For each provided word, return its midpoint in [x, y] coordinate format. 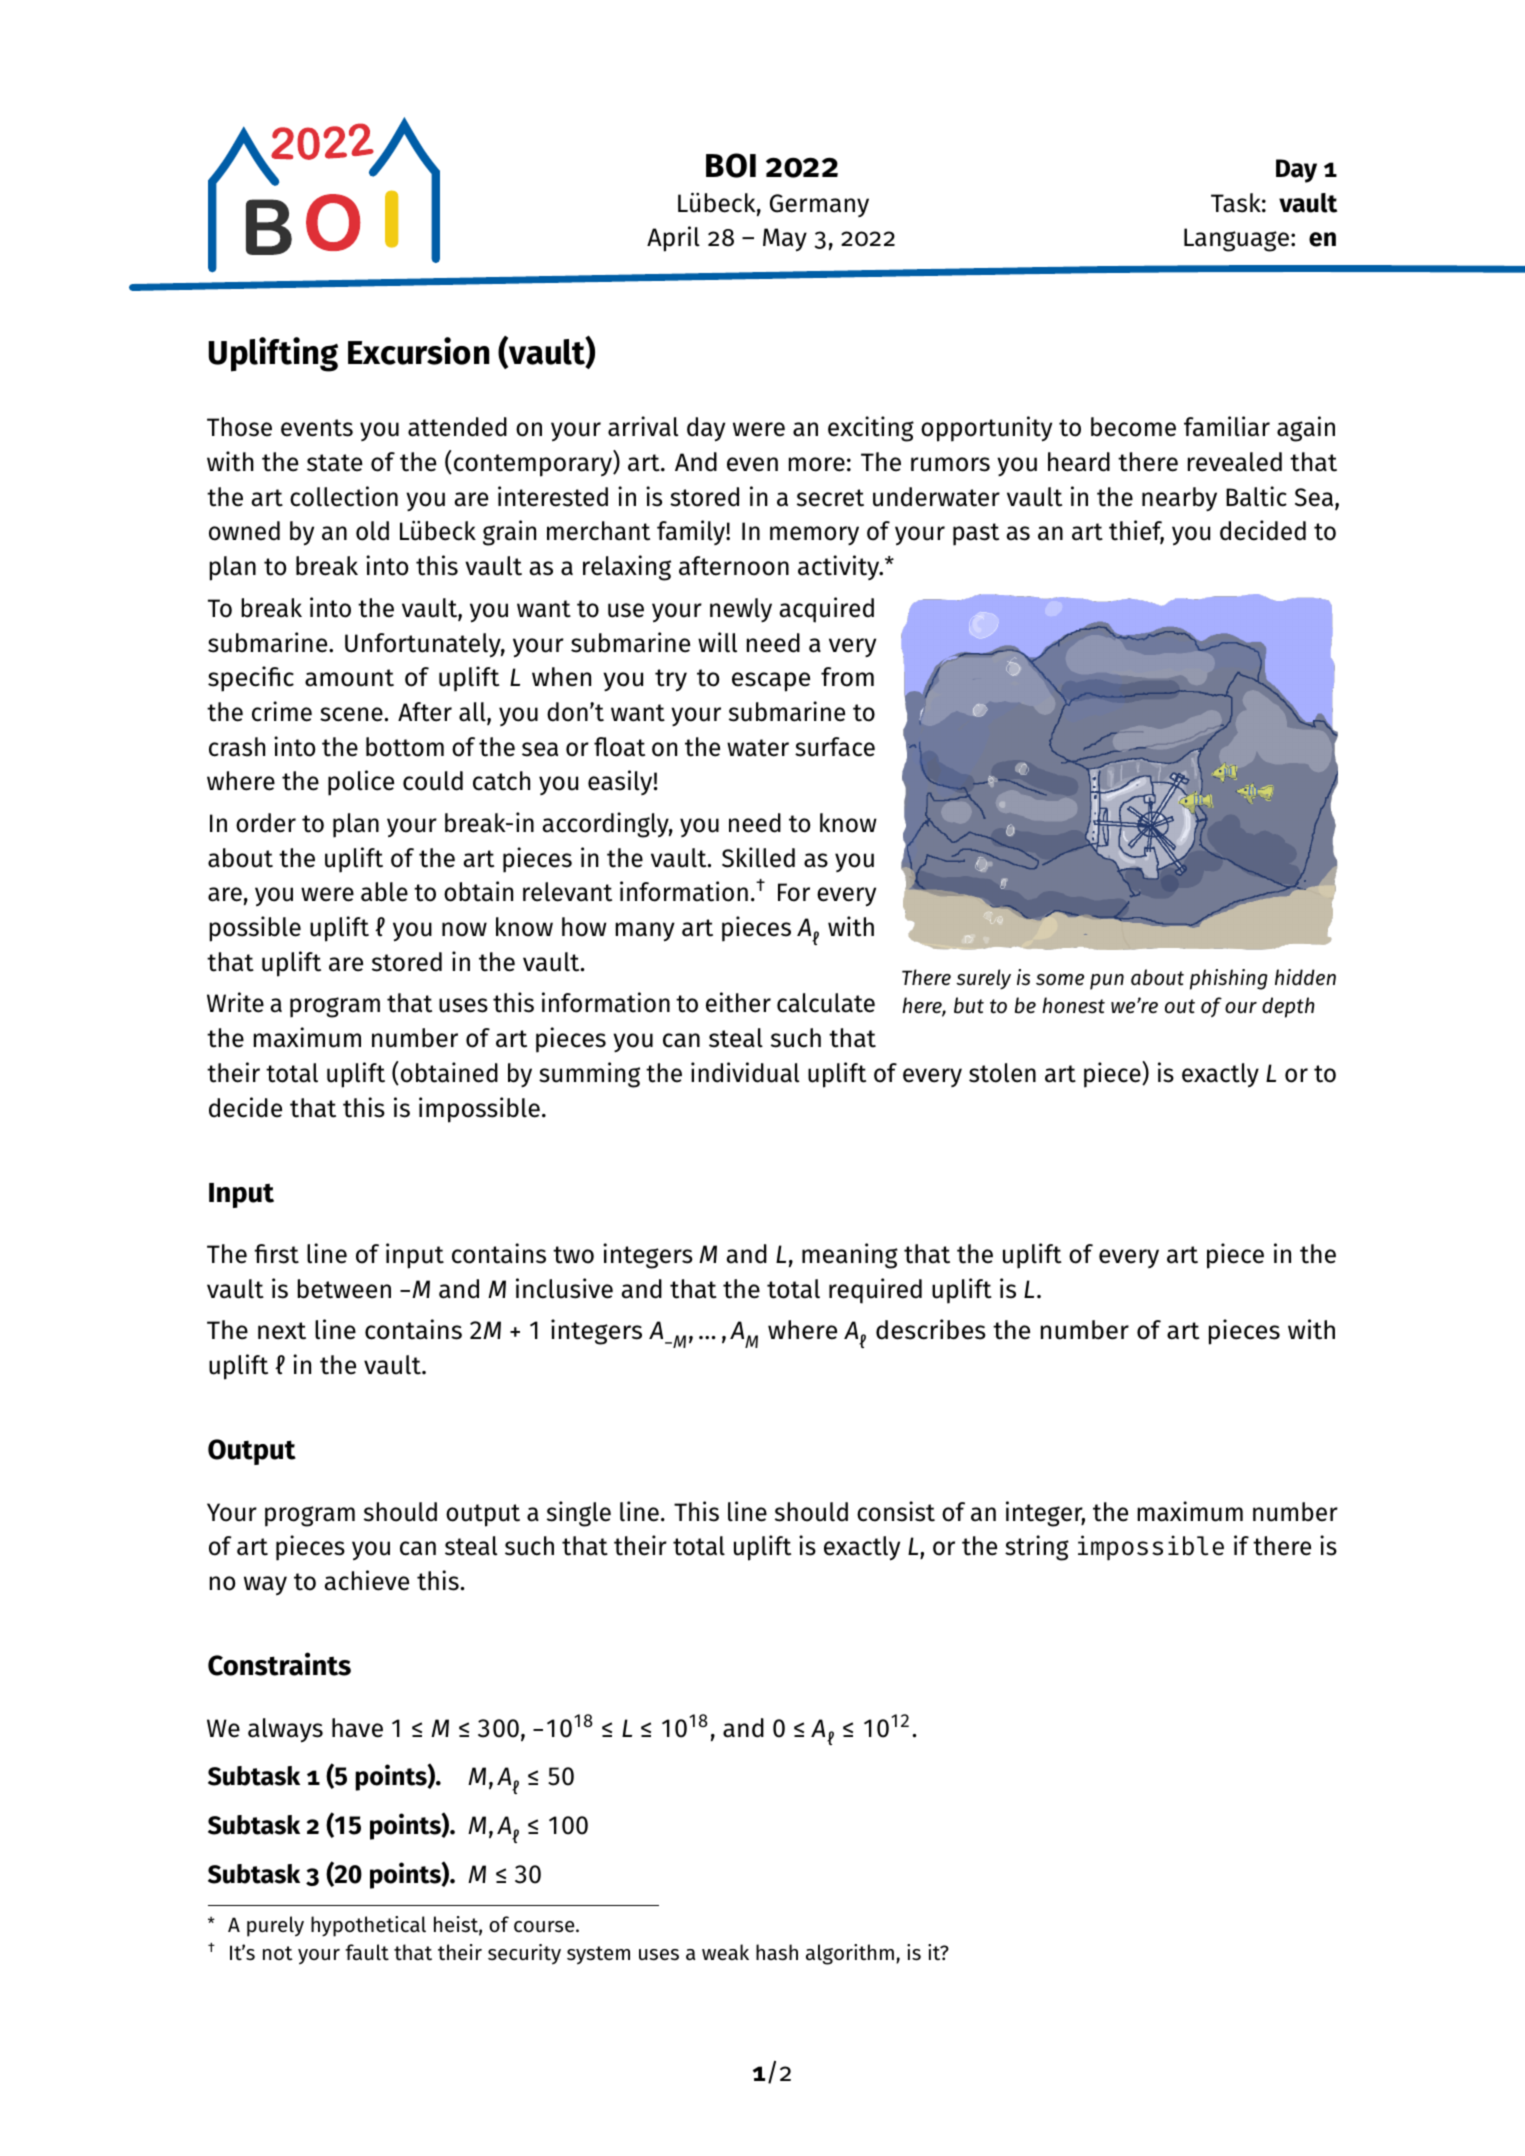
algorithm [850, 1954]
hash [777, 1952]
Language [1238, 240]
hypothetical [368, 1926]
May [785, 240]
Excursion [418, 351]
